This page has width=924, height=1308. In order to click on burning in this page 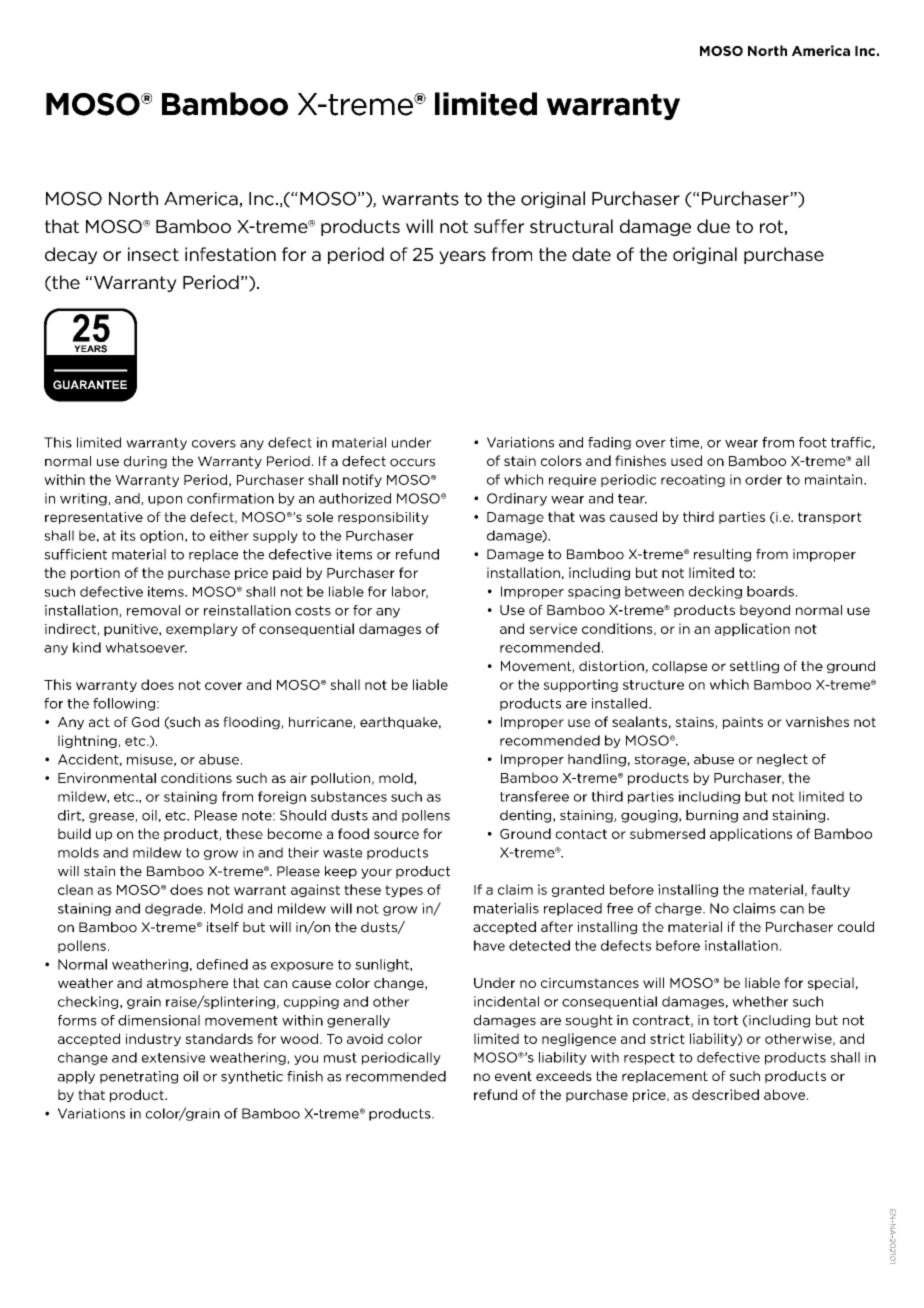, I will do `click(712, 816)`.
